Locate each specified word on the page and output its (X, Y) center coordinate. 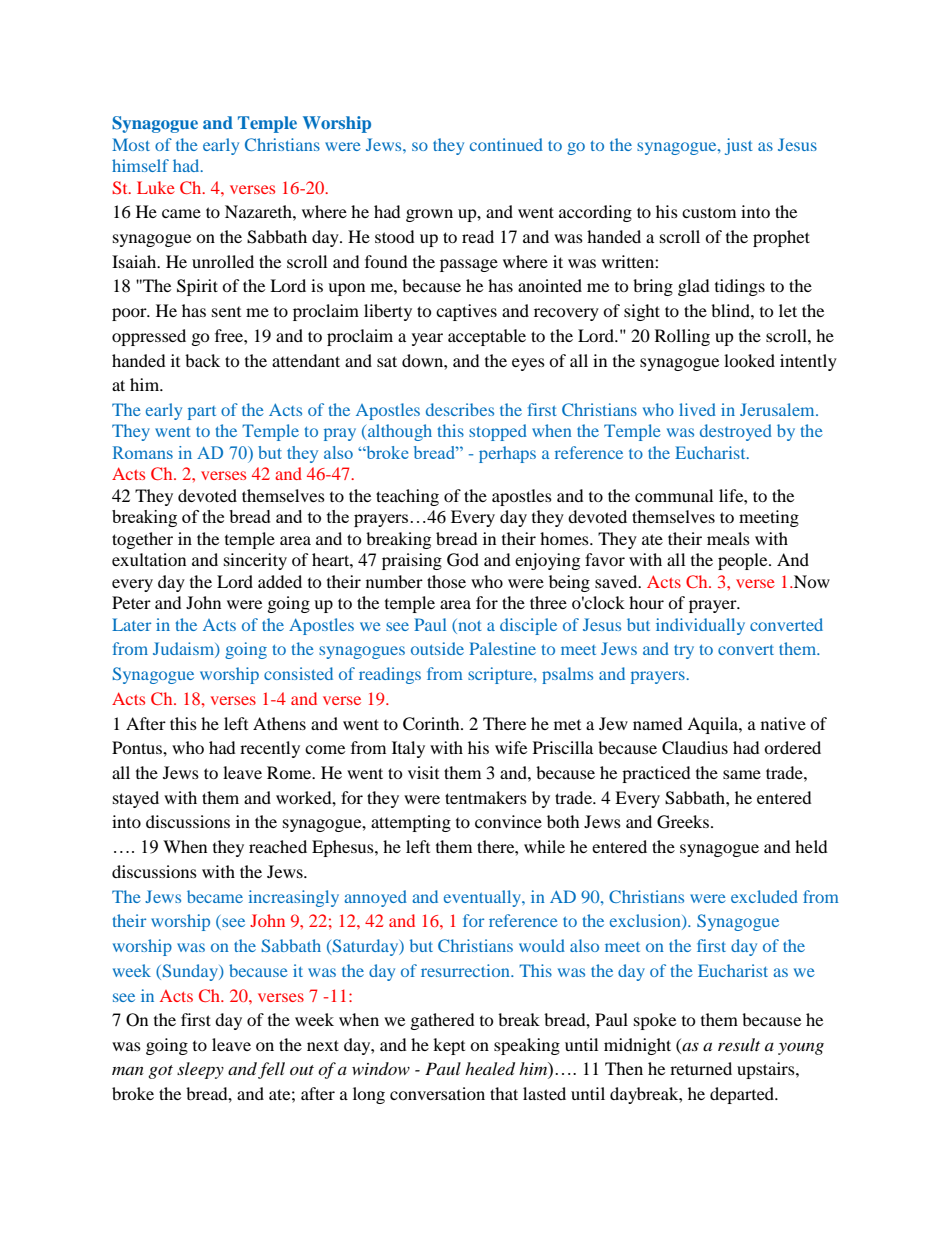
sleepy (200, 1070)
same (742, 774)
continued (506, 144)
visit (423, 772)
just (739, 146)
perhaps (507, 454)
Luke (156, 187)
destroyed (736, 432)
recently (270, 749)
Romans (143, 452)
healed (490, 1069)
